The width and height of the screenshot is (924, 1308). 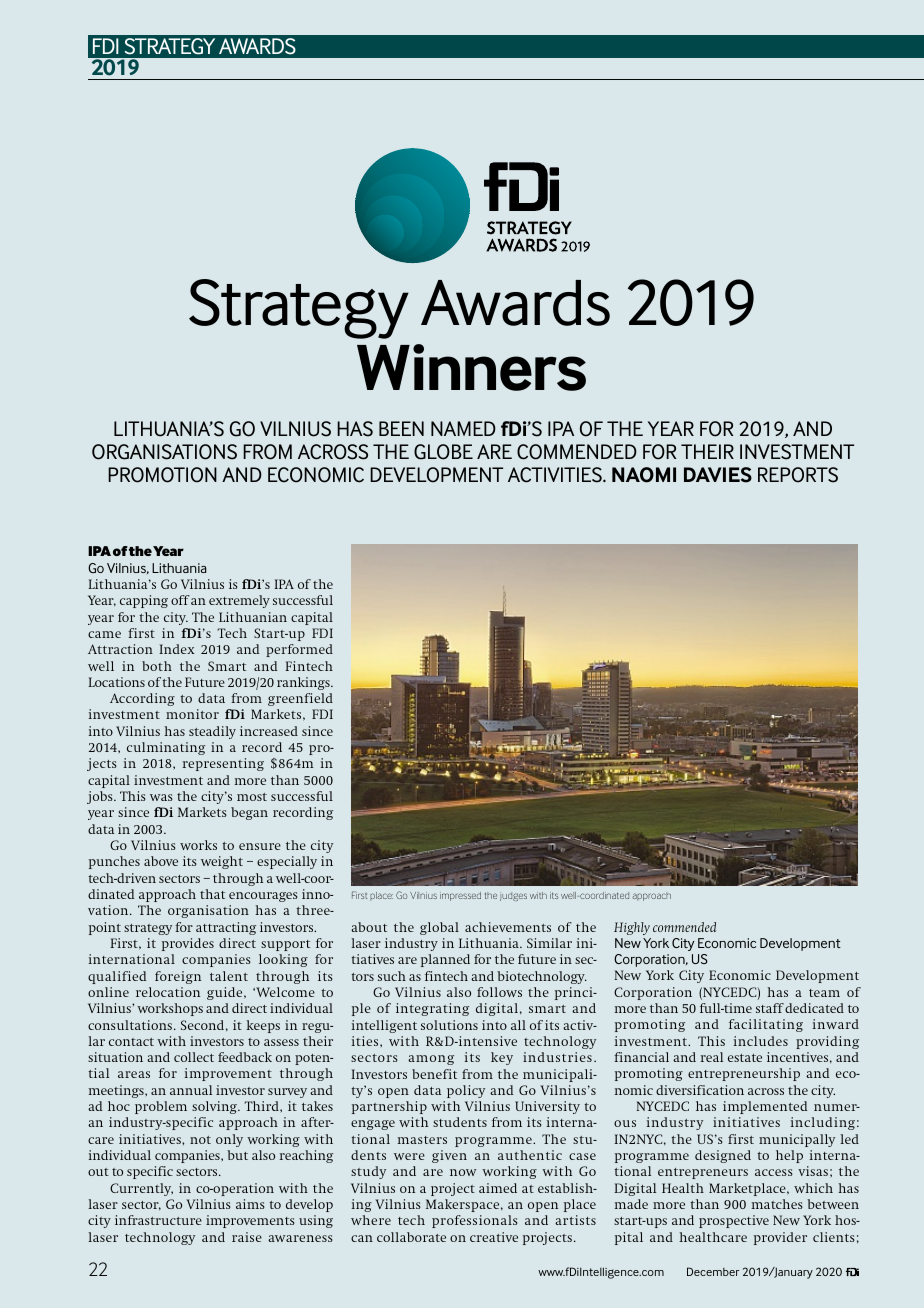 What do you see at coordinates (158, 1220) in the screenshot?
I see `infrastructure` at bounding box center [158, 1220].
